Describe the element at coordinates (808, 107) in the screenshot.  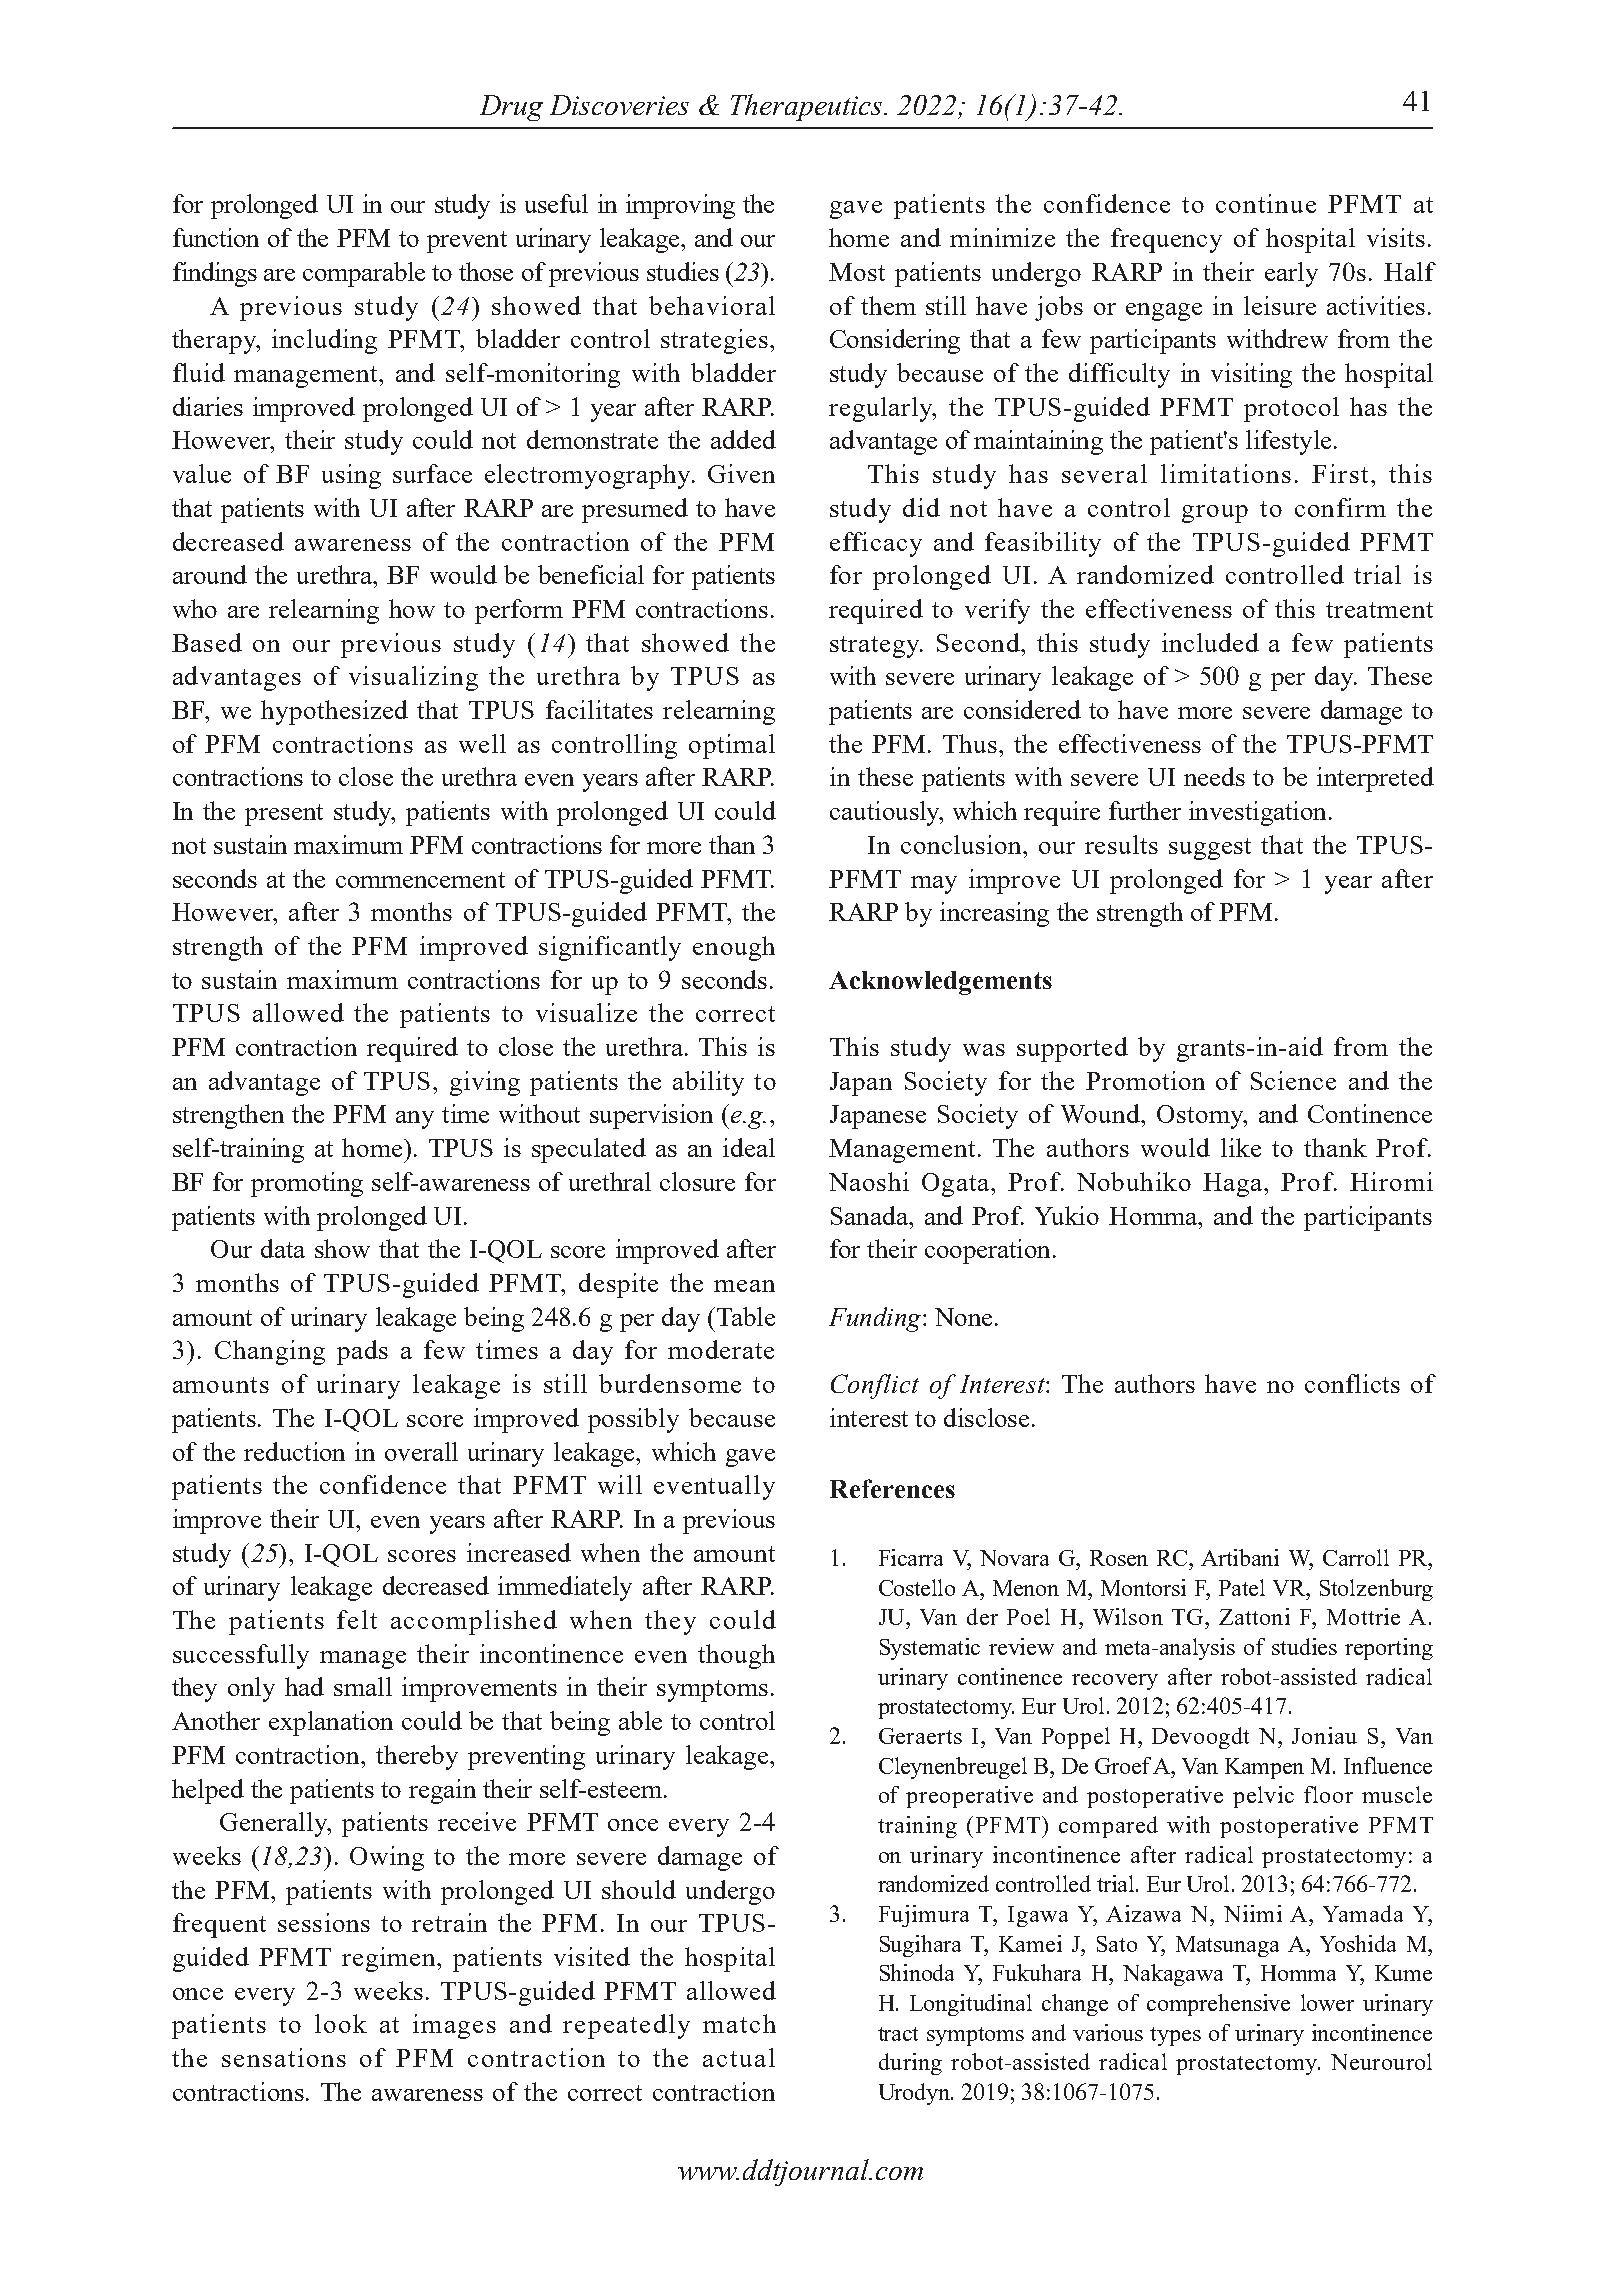
I see `Therapeutics` at that location.
